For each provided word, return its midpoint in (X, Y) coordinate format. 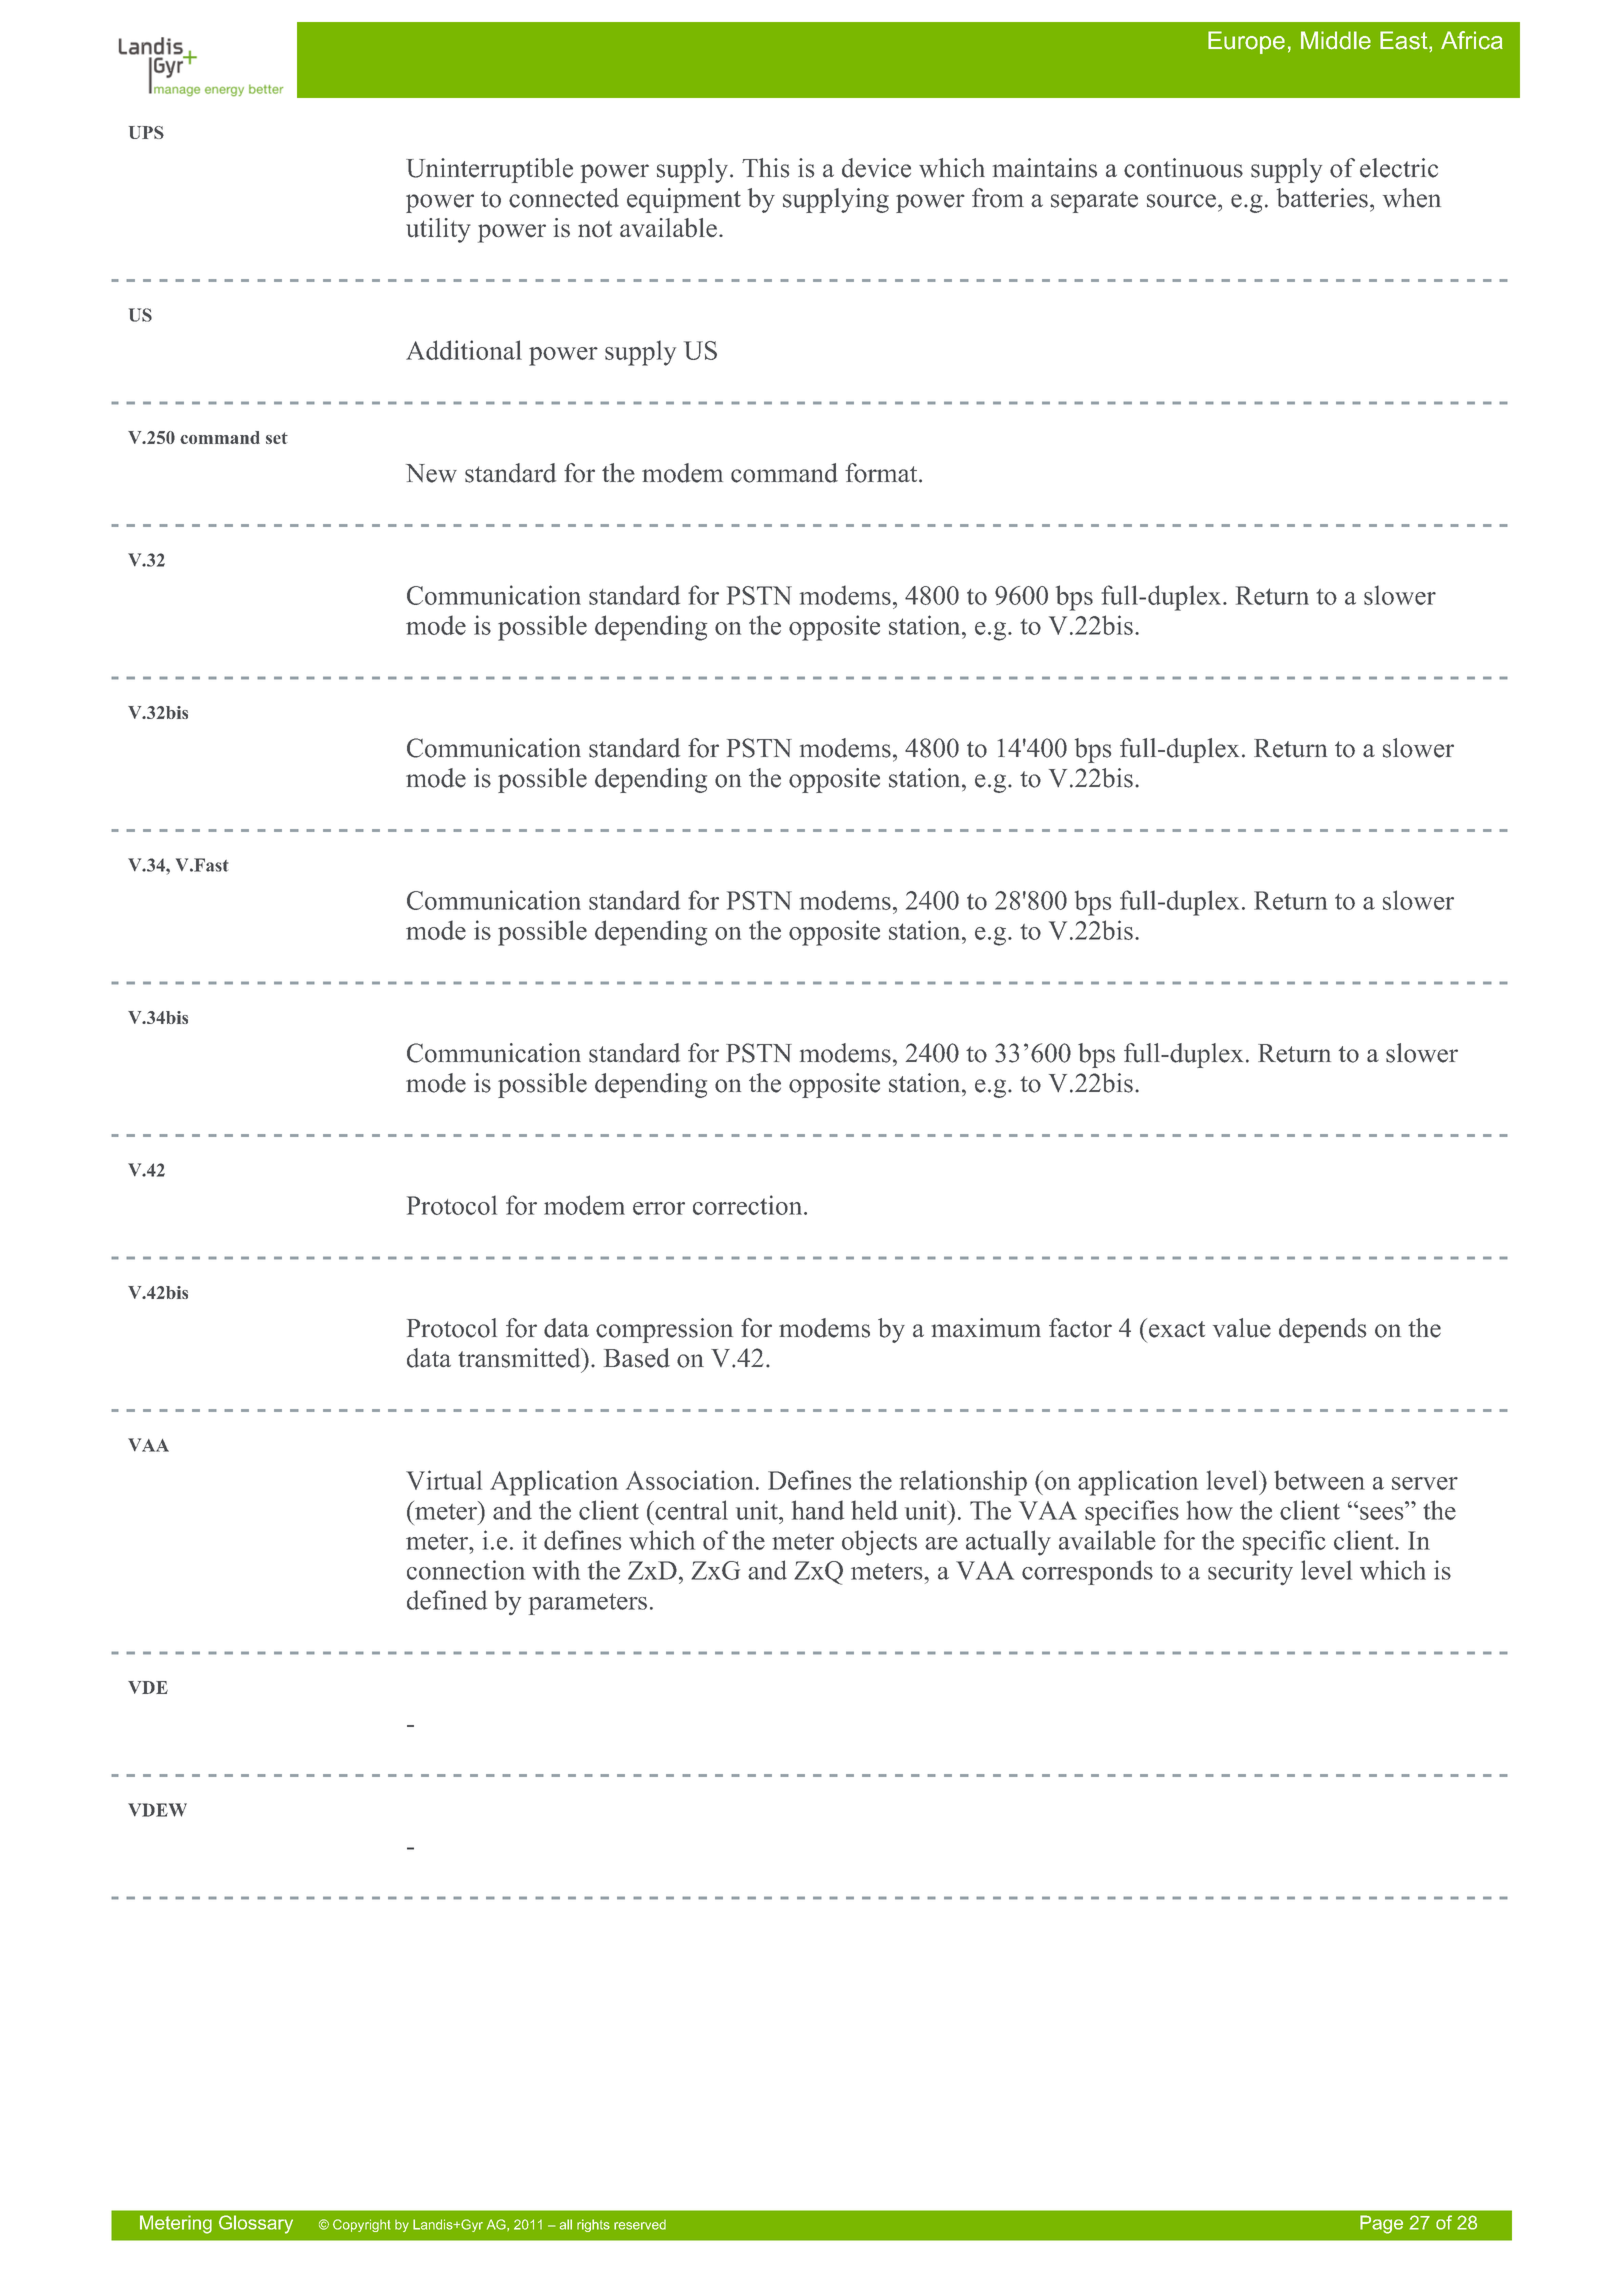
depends (1322, 1330)
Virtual (444, 1480)
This (765, 168)
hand (818, 1510)
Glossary (256, 2224)
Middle (1336, 40)
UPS (146, 132)
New (431, 473)
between (1319, 1480)
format (882, 473)
